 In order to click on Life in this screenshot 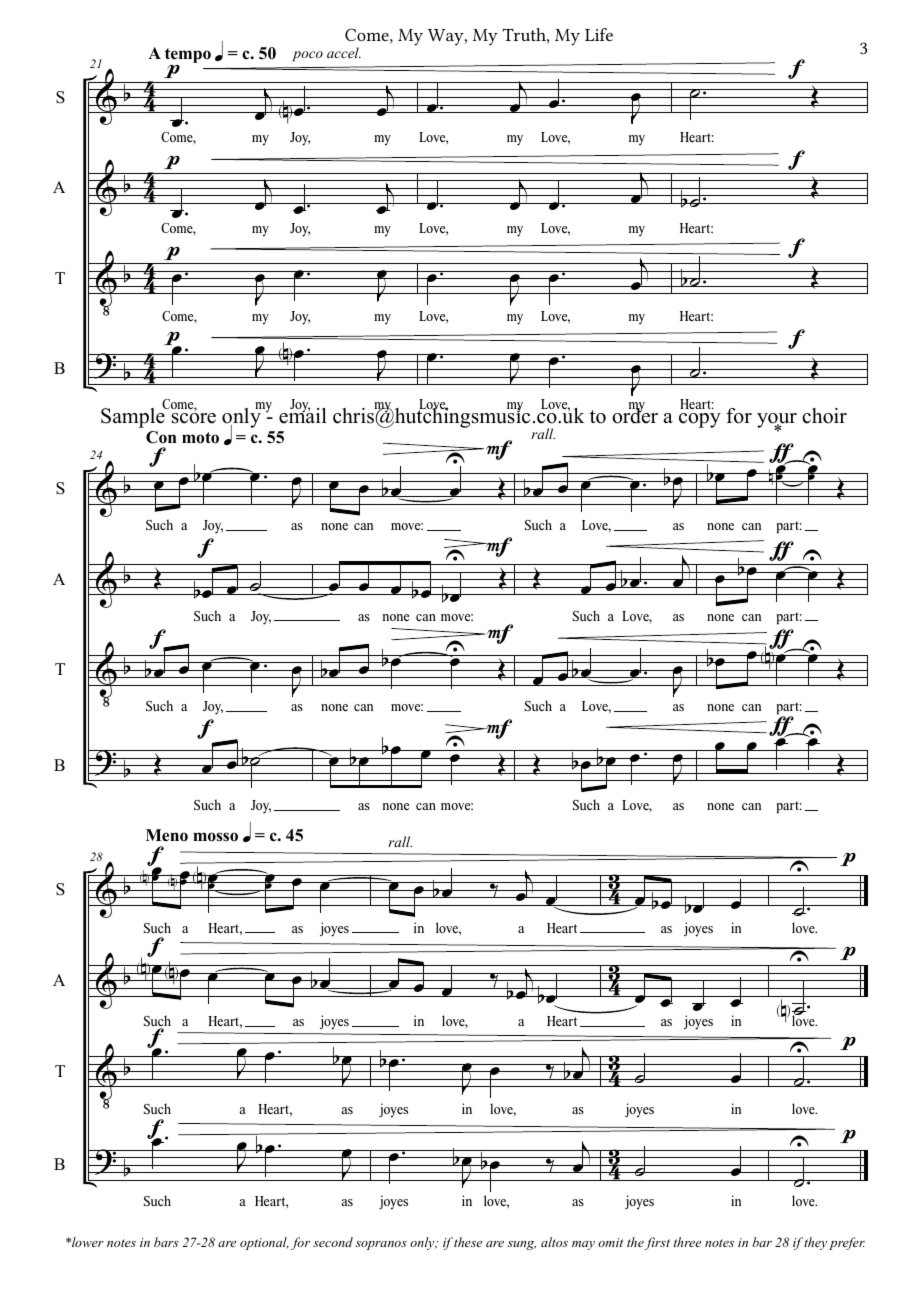, I will do `click(599, 34)`.
